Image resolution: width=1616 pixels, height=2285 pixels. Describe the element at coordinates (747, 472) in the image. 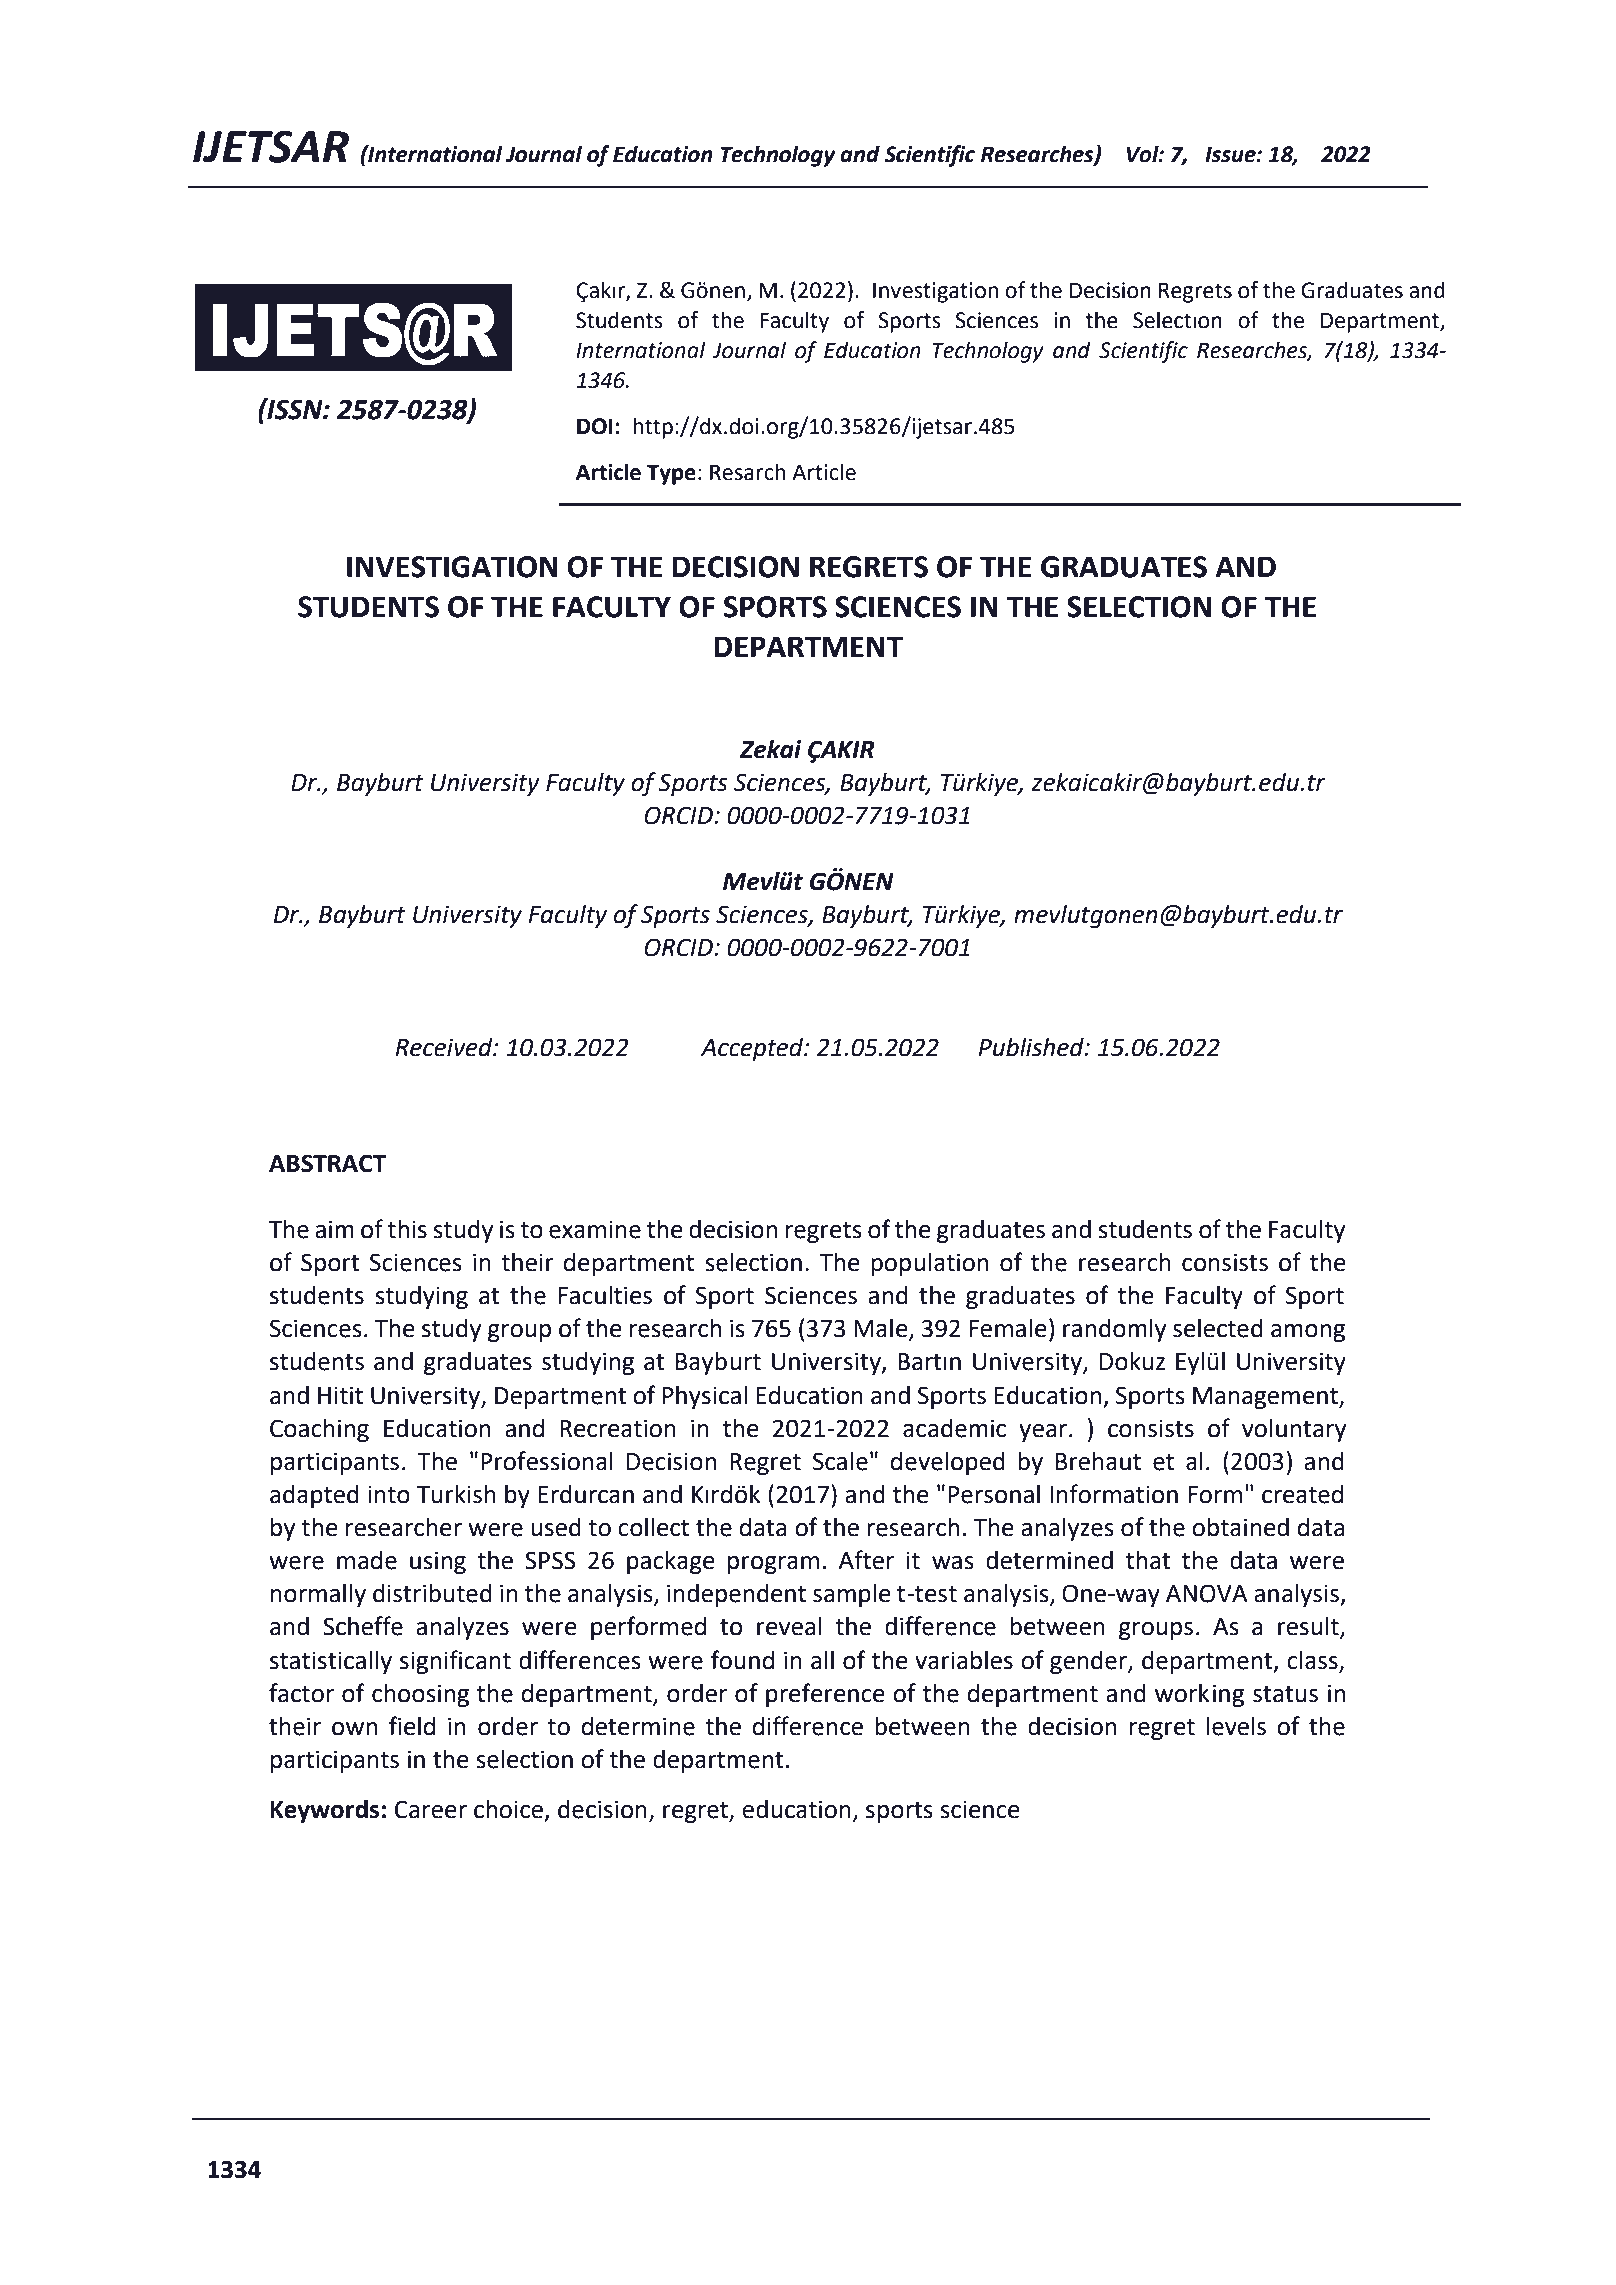

I see `Resarch` at that location.
